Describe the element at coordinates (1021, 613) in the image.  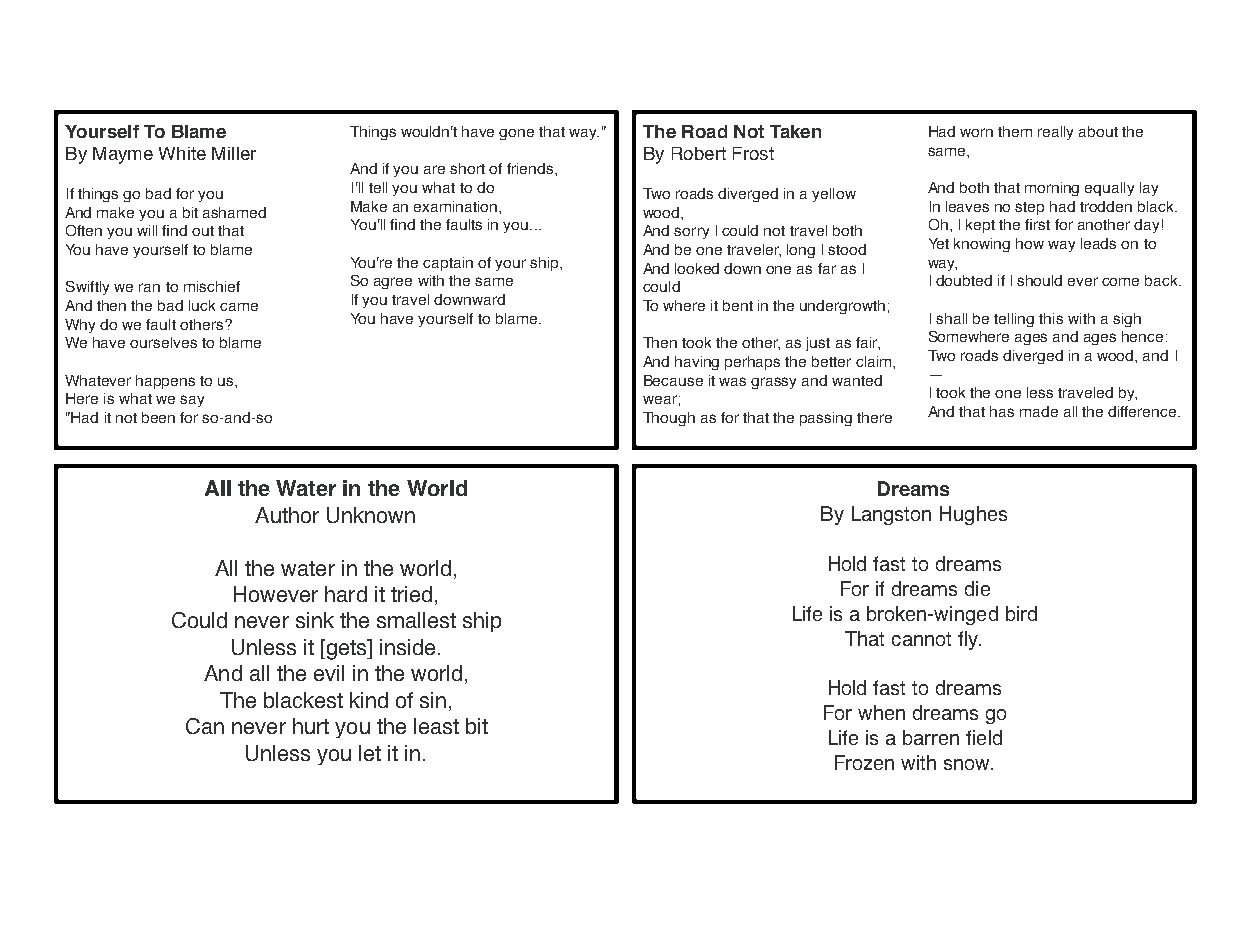
I see `bird` at that location.
